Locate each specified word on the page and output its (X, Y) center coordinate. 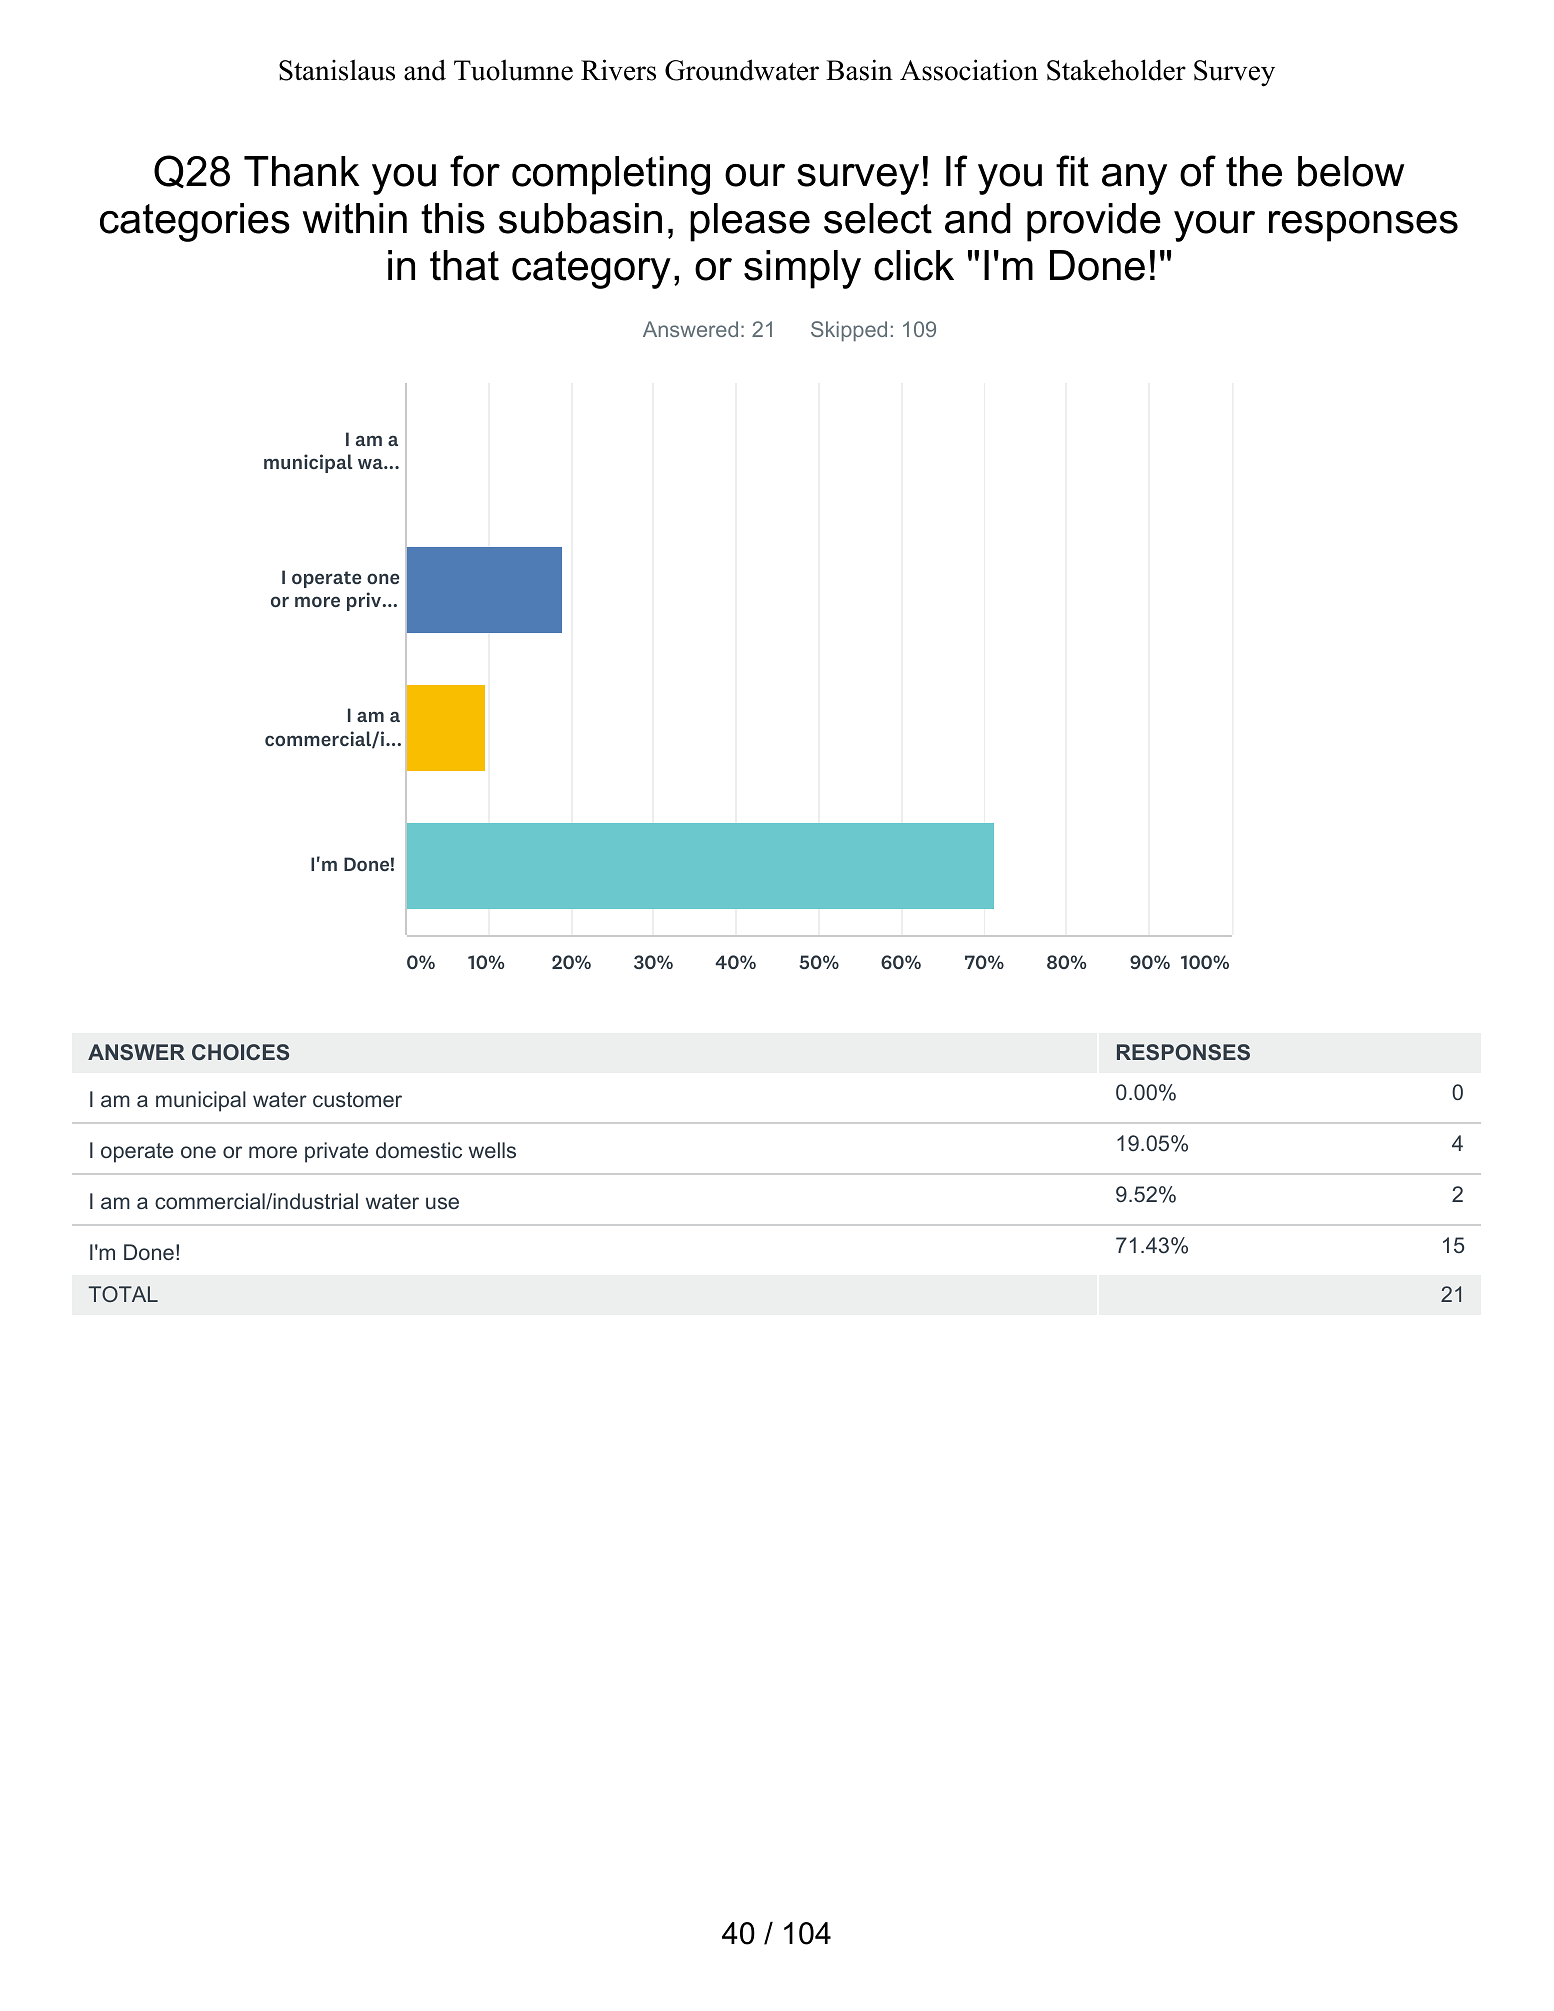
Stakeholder (1116, 70)
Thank (301, 171)
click (914, 265)
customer (357, 1100)
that (464, 265)
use (442, 1203)
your (1214, 226)
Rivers (618, 70)
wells (492, 1150)
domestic (419, 1150)
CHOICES (240, 1052)
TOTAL (123, 1294)
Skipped (849, 331)
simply (802, 269)
